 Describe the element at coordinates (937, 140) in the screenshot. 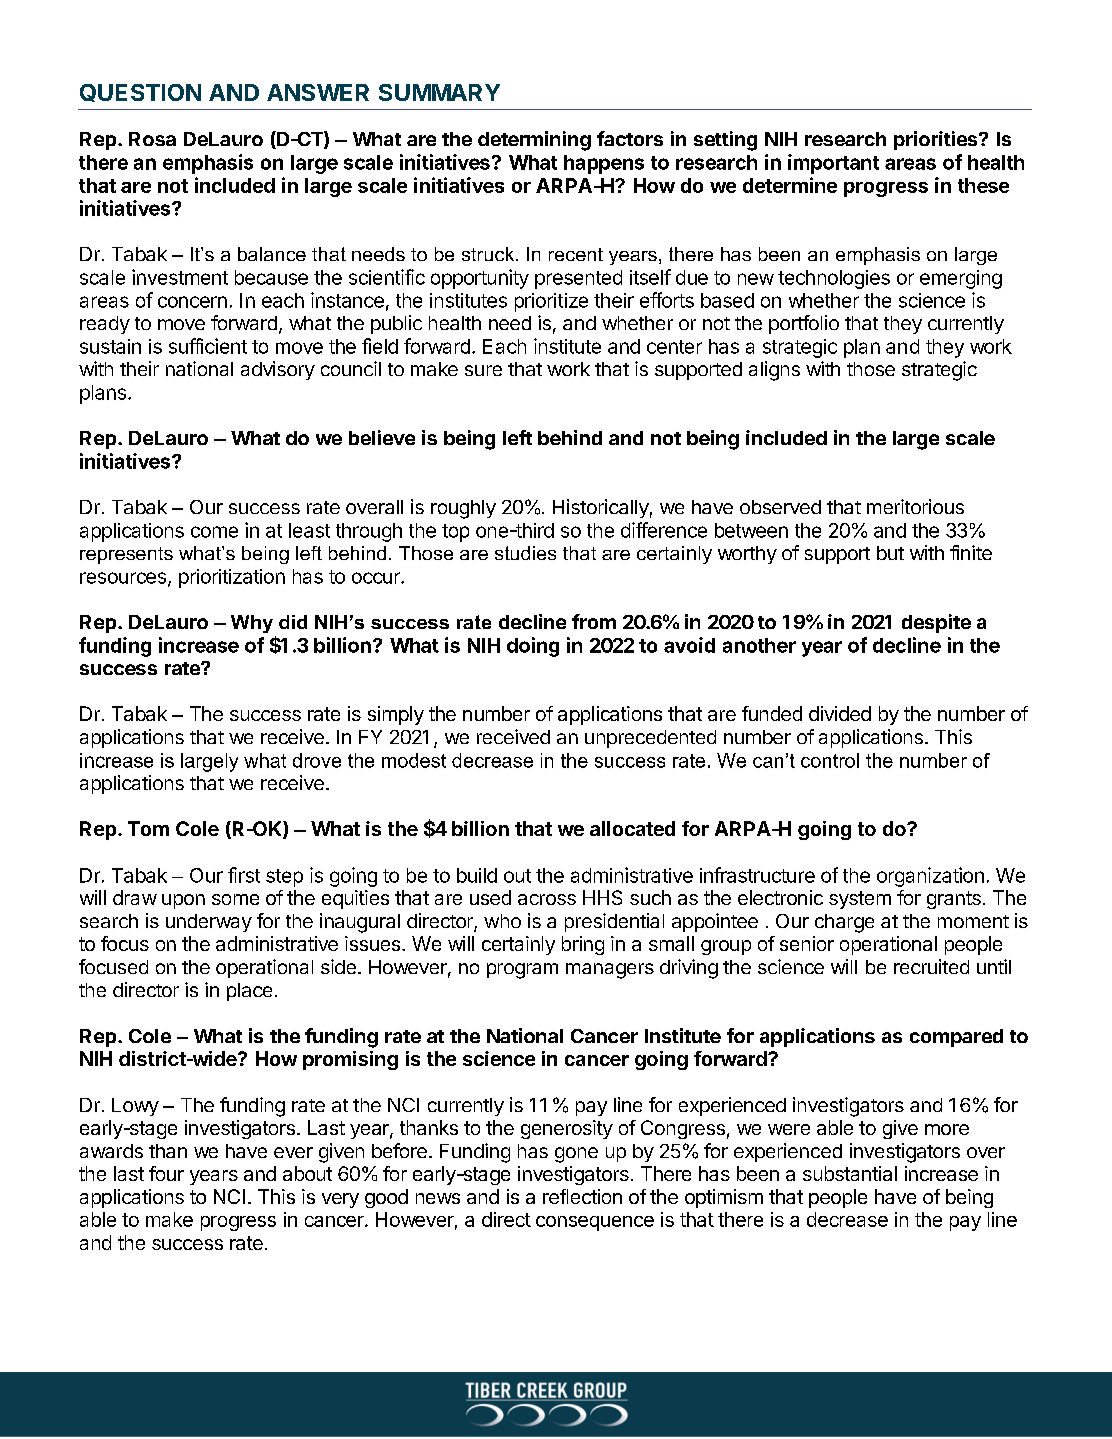

I see `priorities` at that location.
